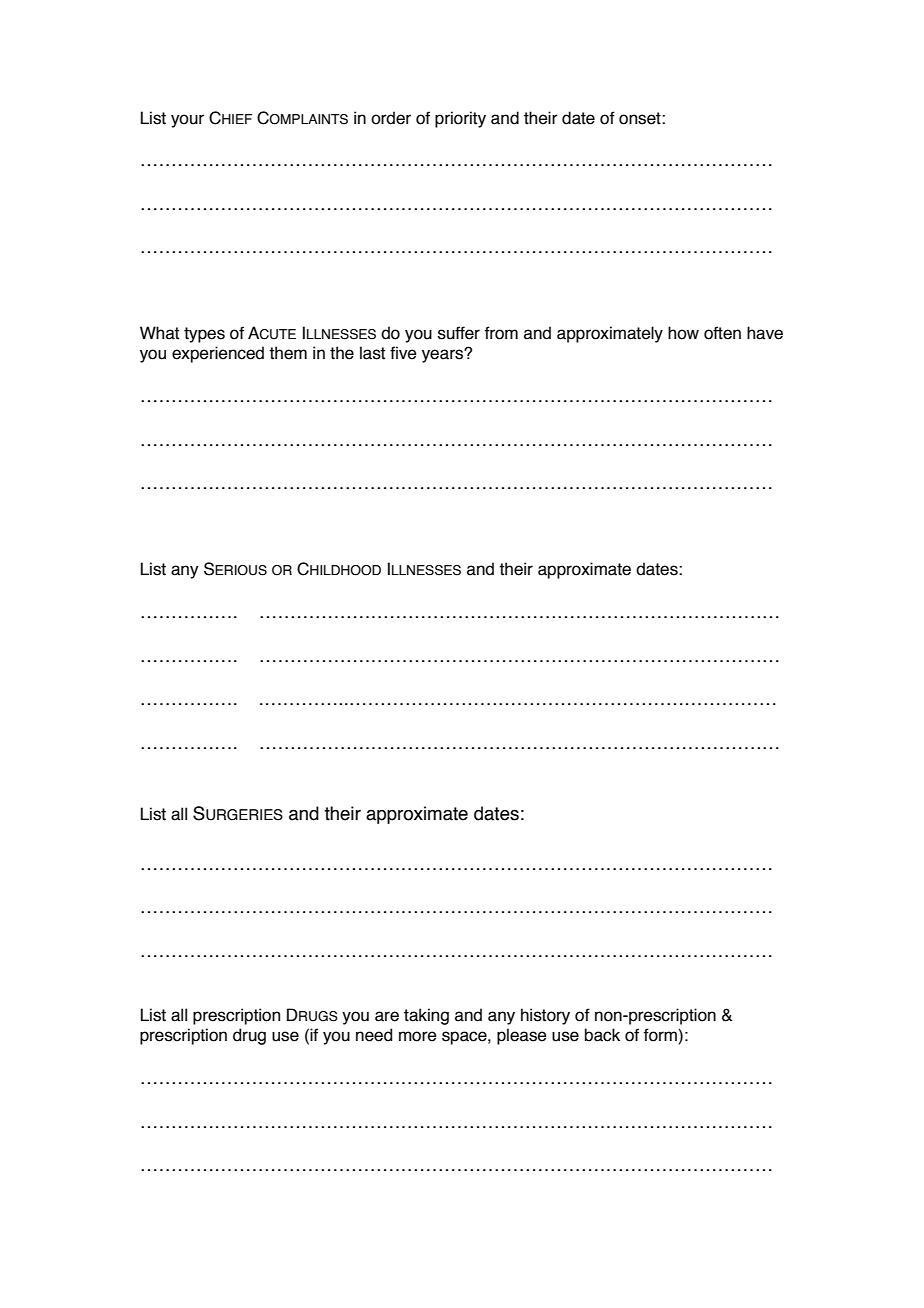 The height and width of the page is (1308, 924). Describe the element at coordinates (426, 1016) in the page. I see `taking` at that location.
